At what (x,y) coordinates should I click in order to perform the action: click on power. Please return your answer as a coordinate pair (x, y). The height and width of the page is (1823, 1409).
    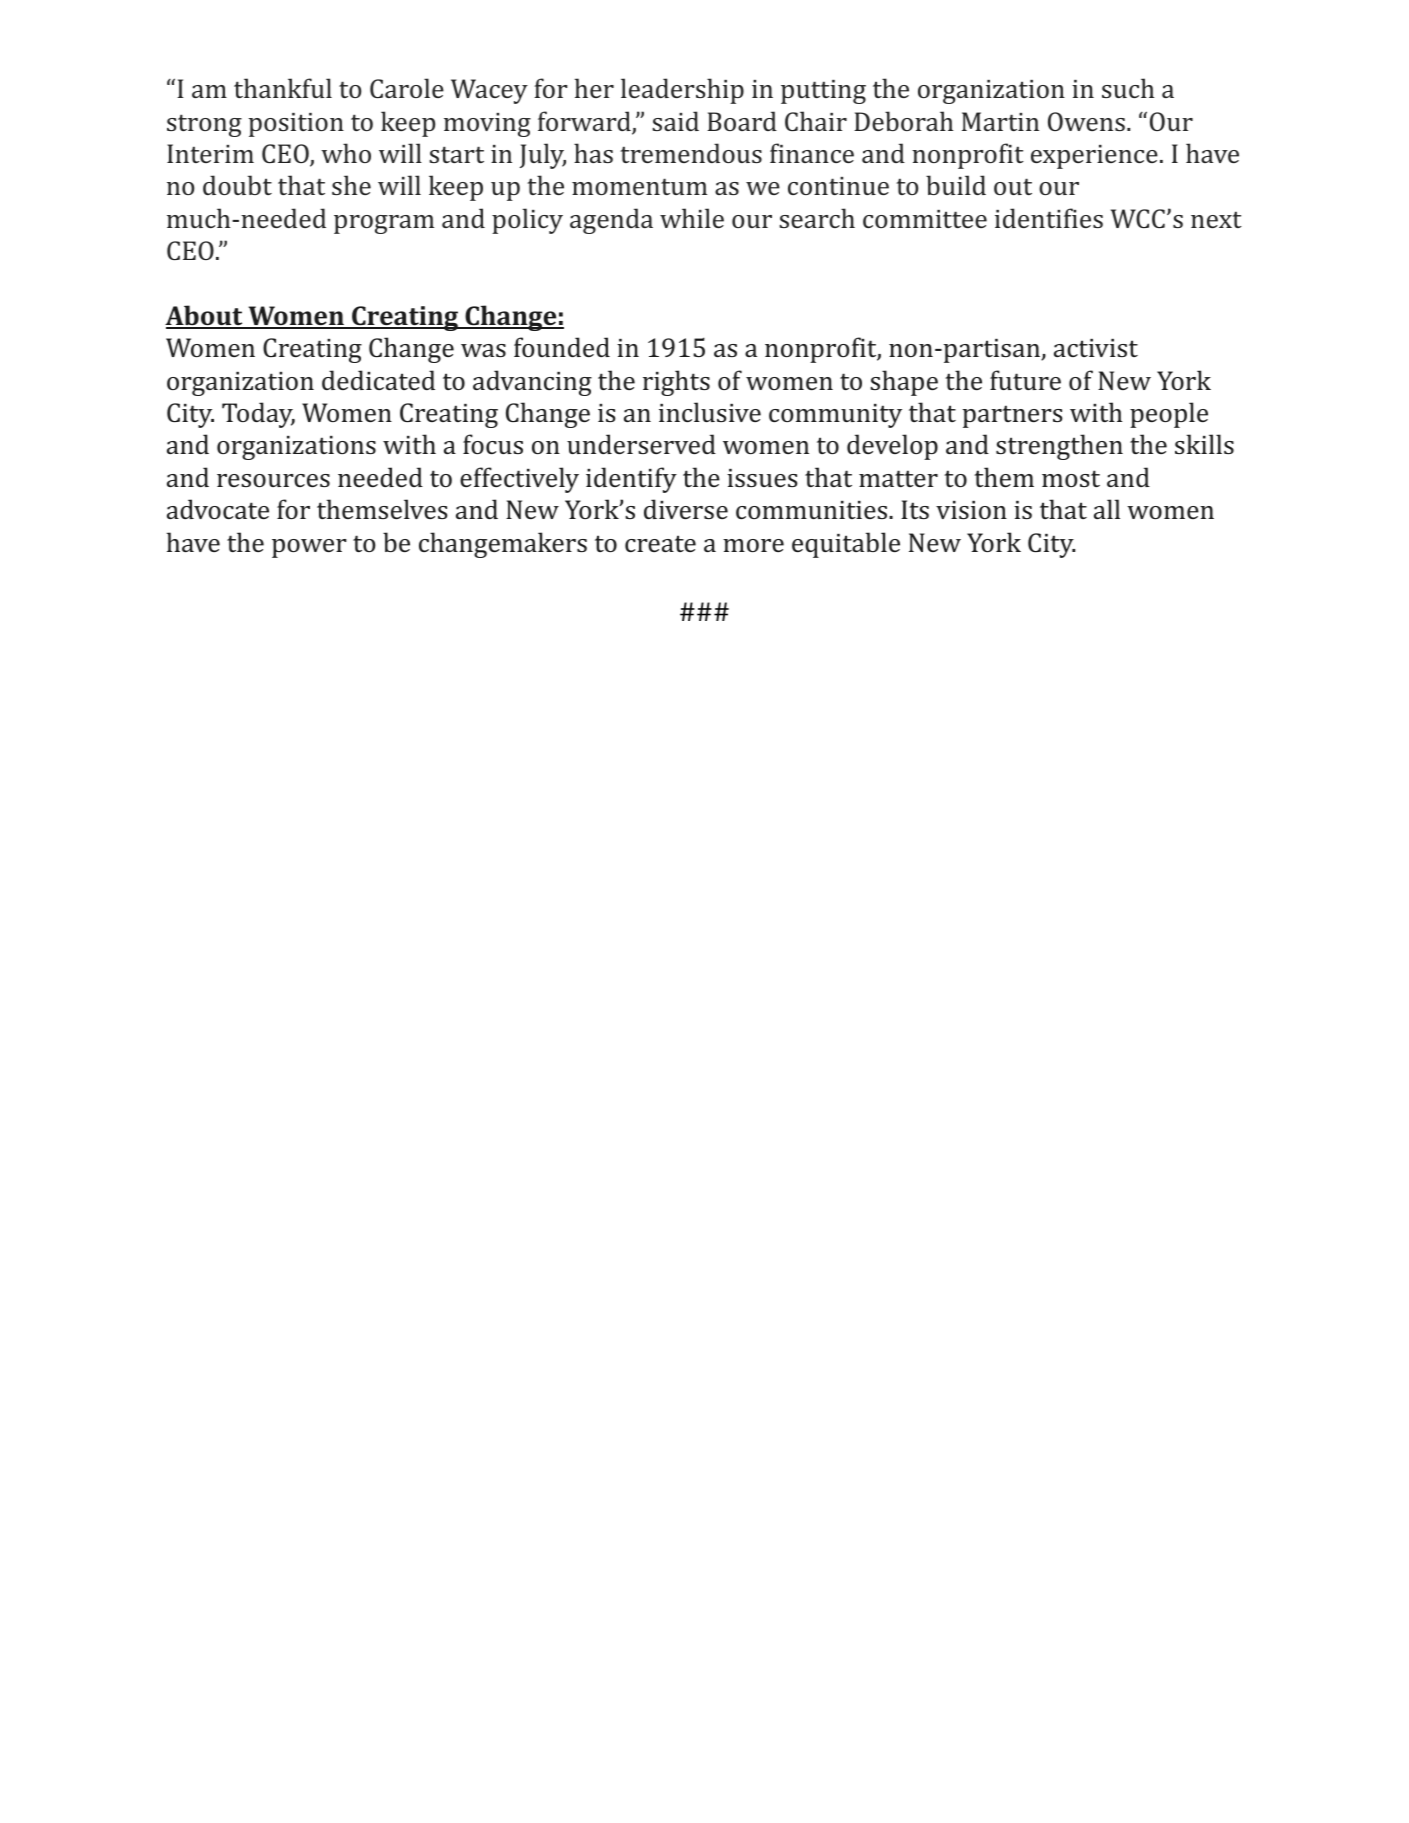
    Looking at the image, I should click on (309, 548).
